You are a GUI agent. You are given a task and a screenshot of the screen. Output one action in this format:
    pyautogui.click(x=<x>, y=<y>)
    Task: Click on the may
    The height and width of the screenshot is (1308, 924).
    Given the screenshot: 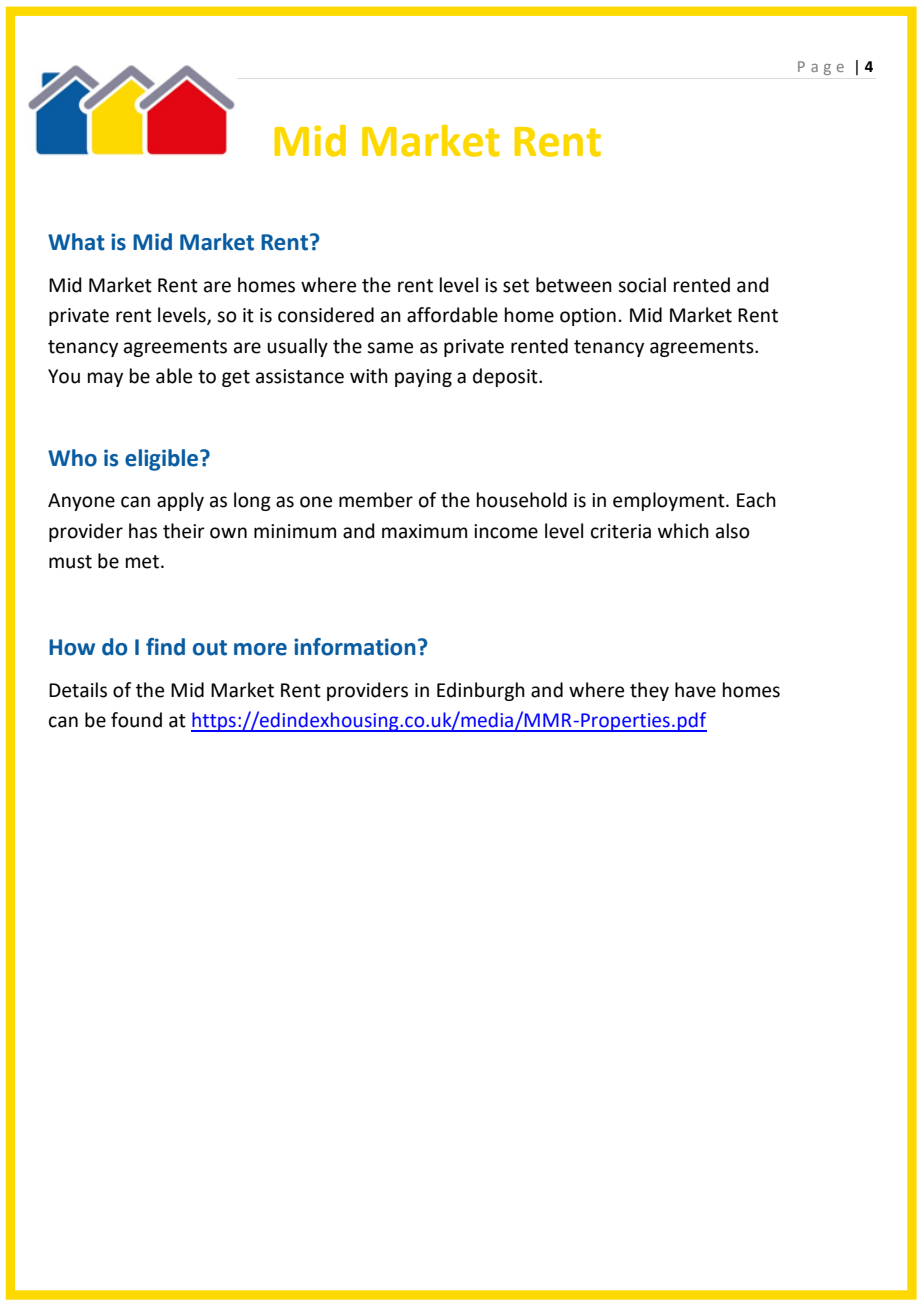 What is the action you would take?
    pyautogui.click(x=105, y=379)
